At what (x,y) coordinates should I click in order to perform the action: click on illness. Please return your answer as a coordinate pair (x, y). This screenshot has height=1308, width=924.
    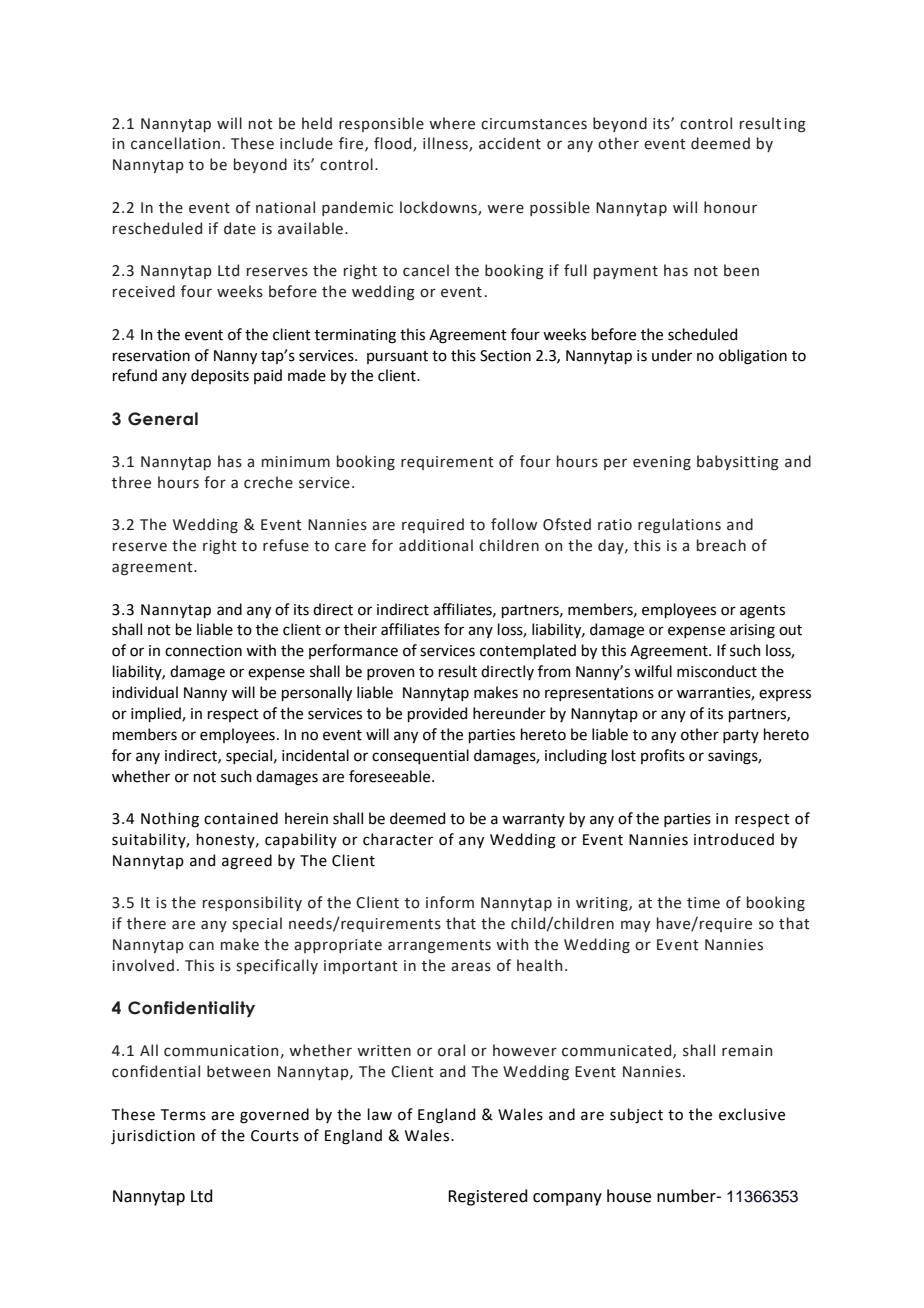
    Looking at the image, I should click on (446, 144).
